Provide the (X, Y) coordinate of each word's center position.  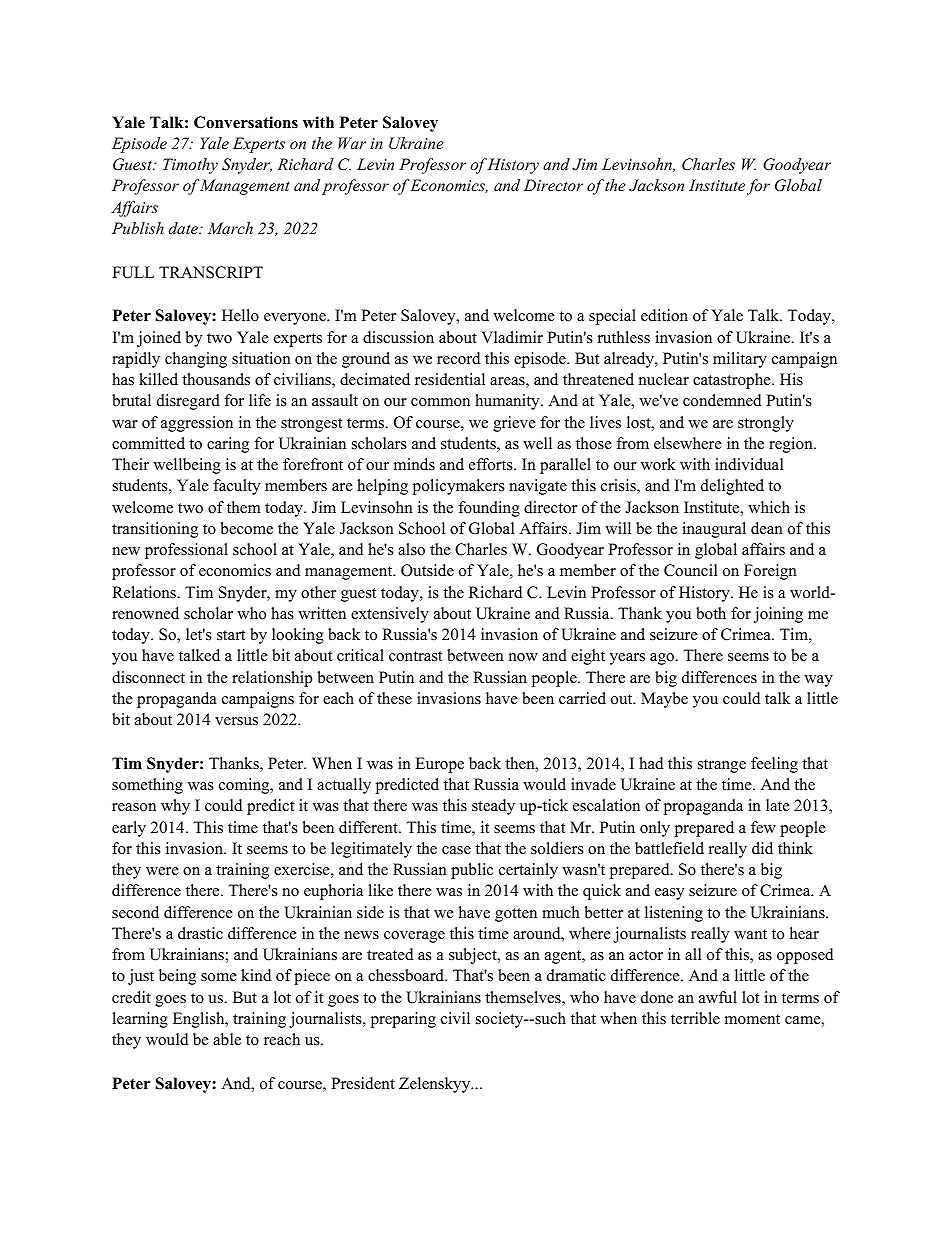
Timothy (190, 166)
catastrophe (733, 381)
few (763, 827)
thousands (216, 379)
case (456, 850)
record (459, 358)
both (711, 613)
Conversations (246, 122)
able (227, 1039)
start (231, 635)
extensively (390, 615)
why (175, 807)
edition (664, 315)
